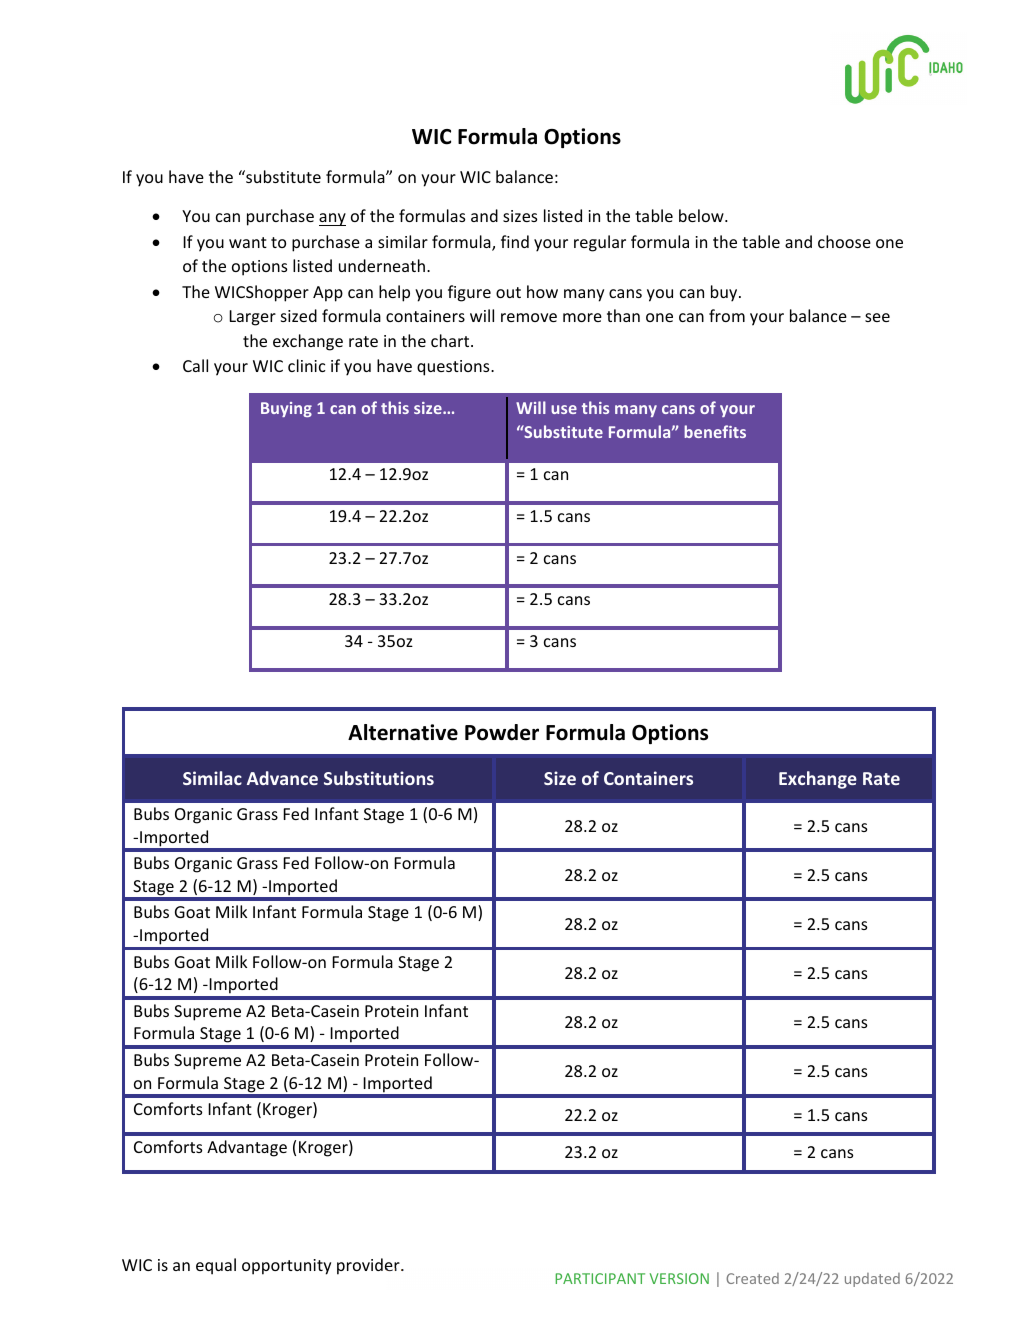 The image size is (1033, 1337). I want to click on Alternative, so click(403, 732).
